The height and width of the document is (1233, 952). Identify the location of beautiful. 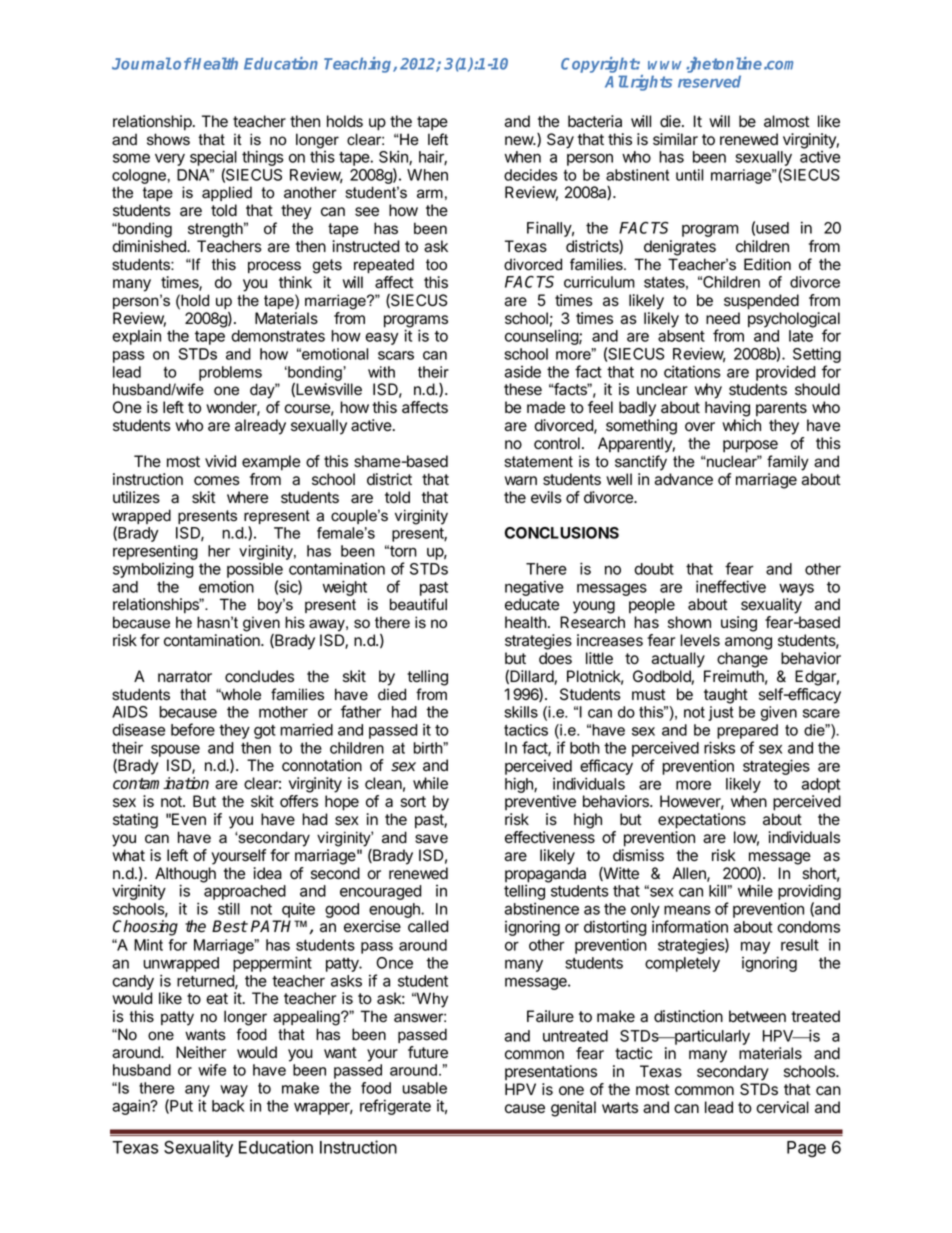
(418, 604).
